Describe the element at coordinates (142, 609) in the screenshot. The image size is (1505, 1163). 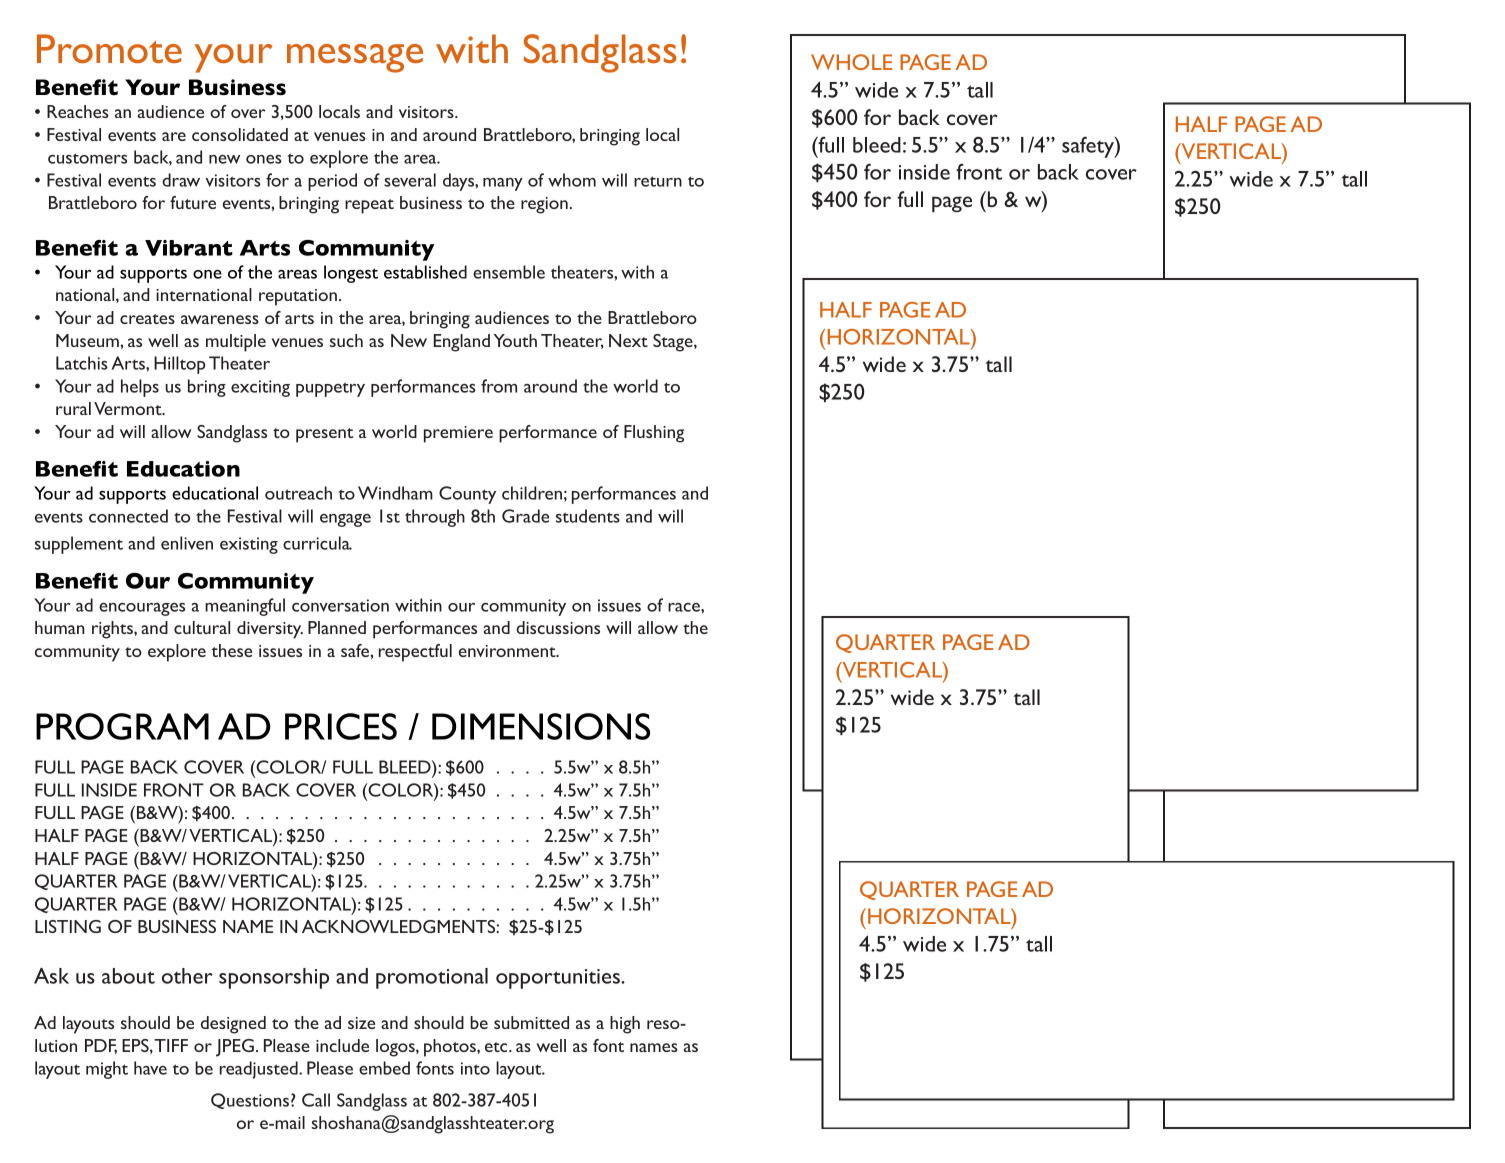
I see `encourages` at that location.
